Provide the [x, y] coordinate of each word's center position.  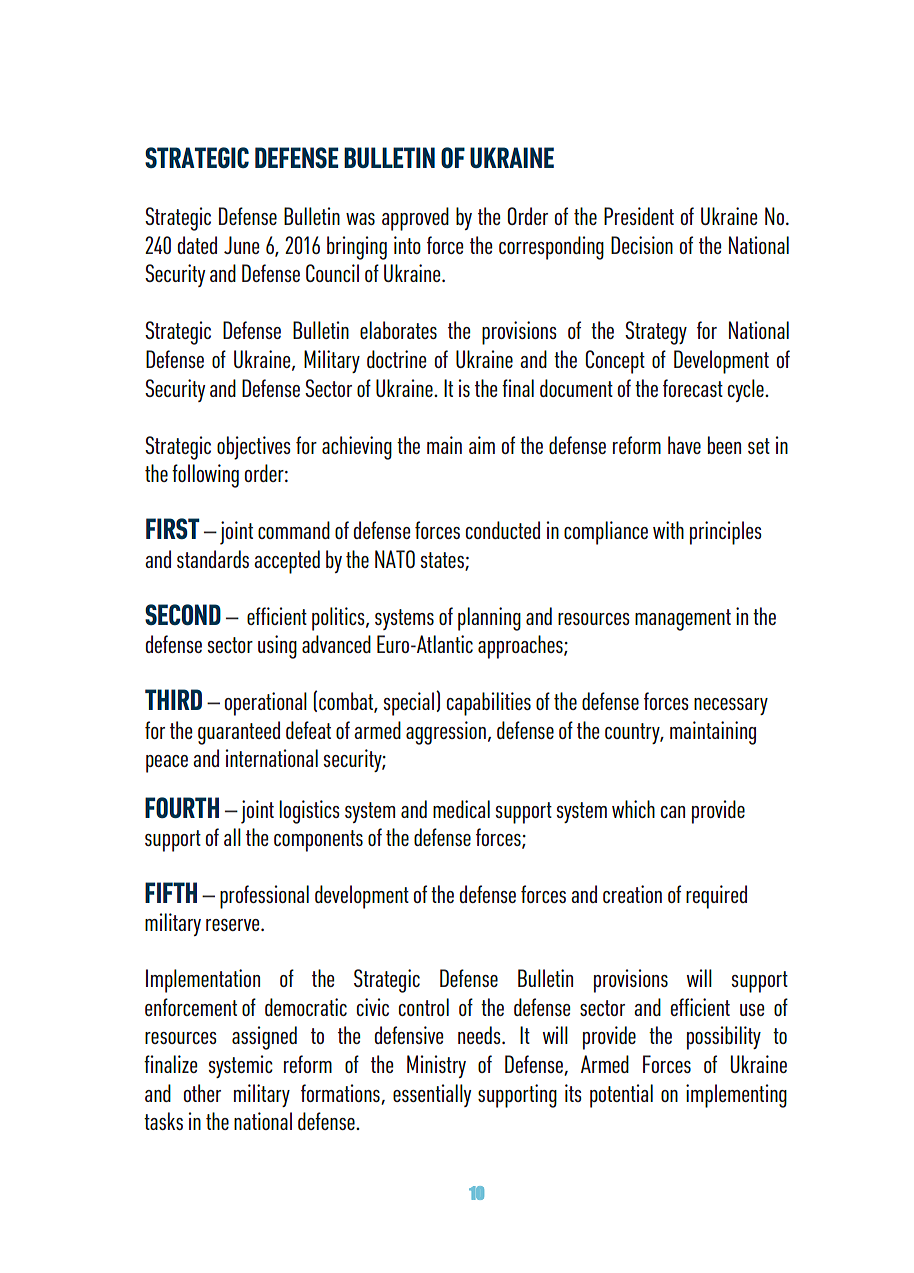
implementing [736, 1096]
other [202, 1093]
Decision [642, 245]
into [407, 245]
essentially [432, 1095]
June [241, 245]
